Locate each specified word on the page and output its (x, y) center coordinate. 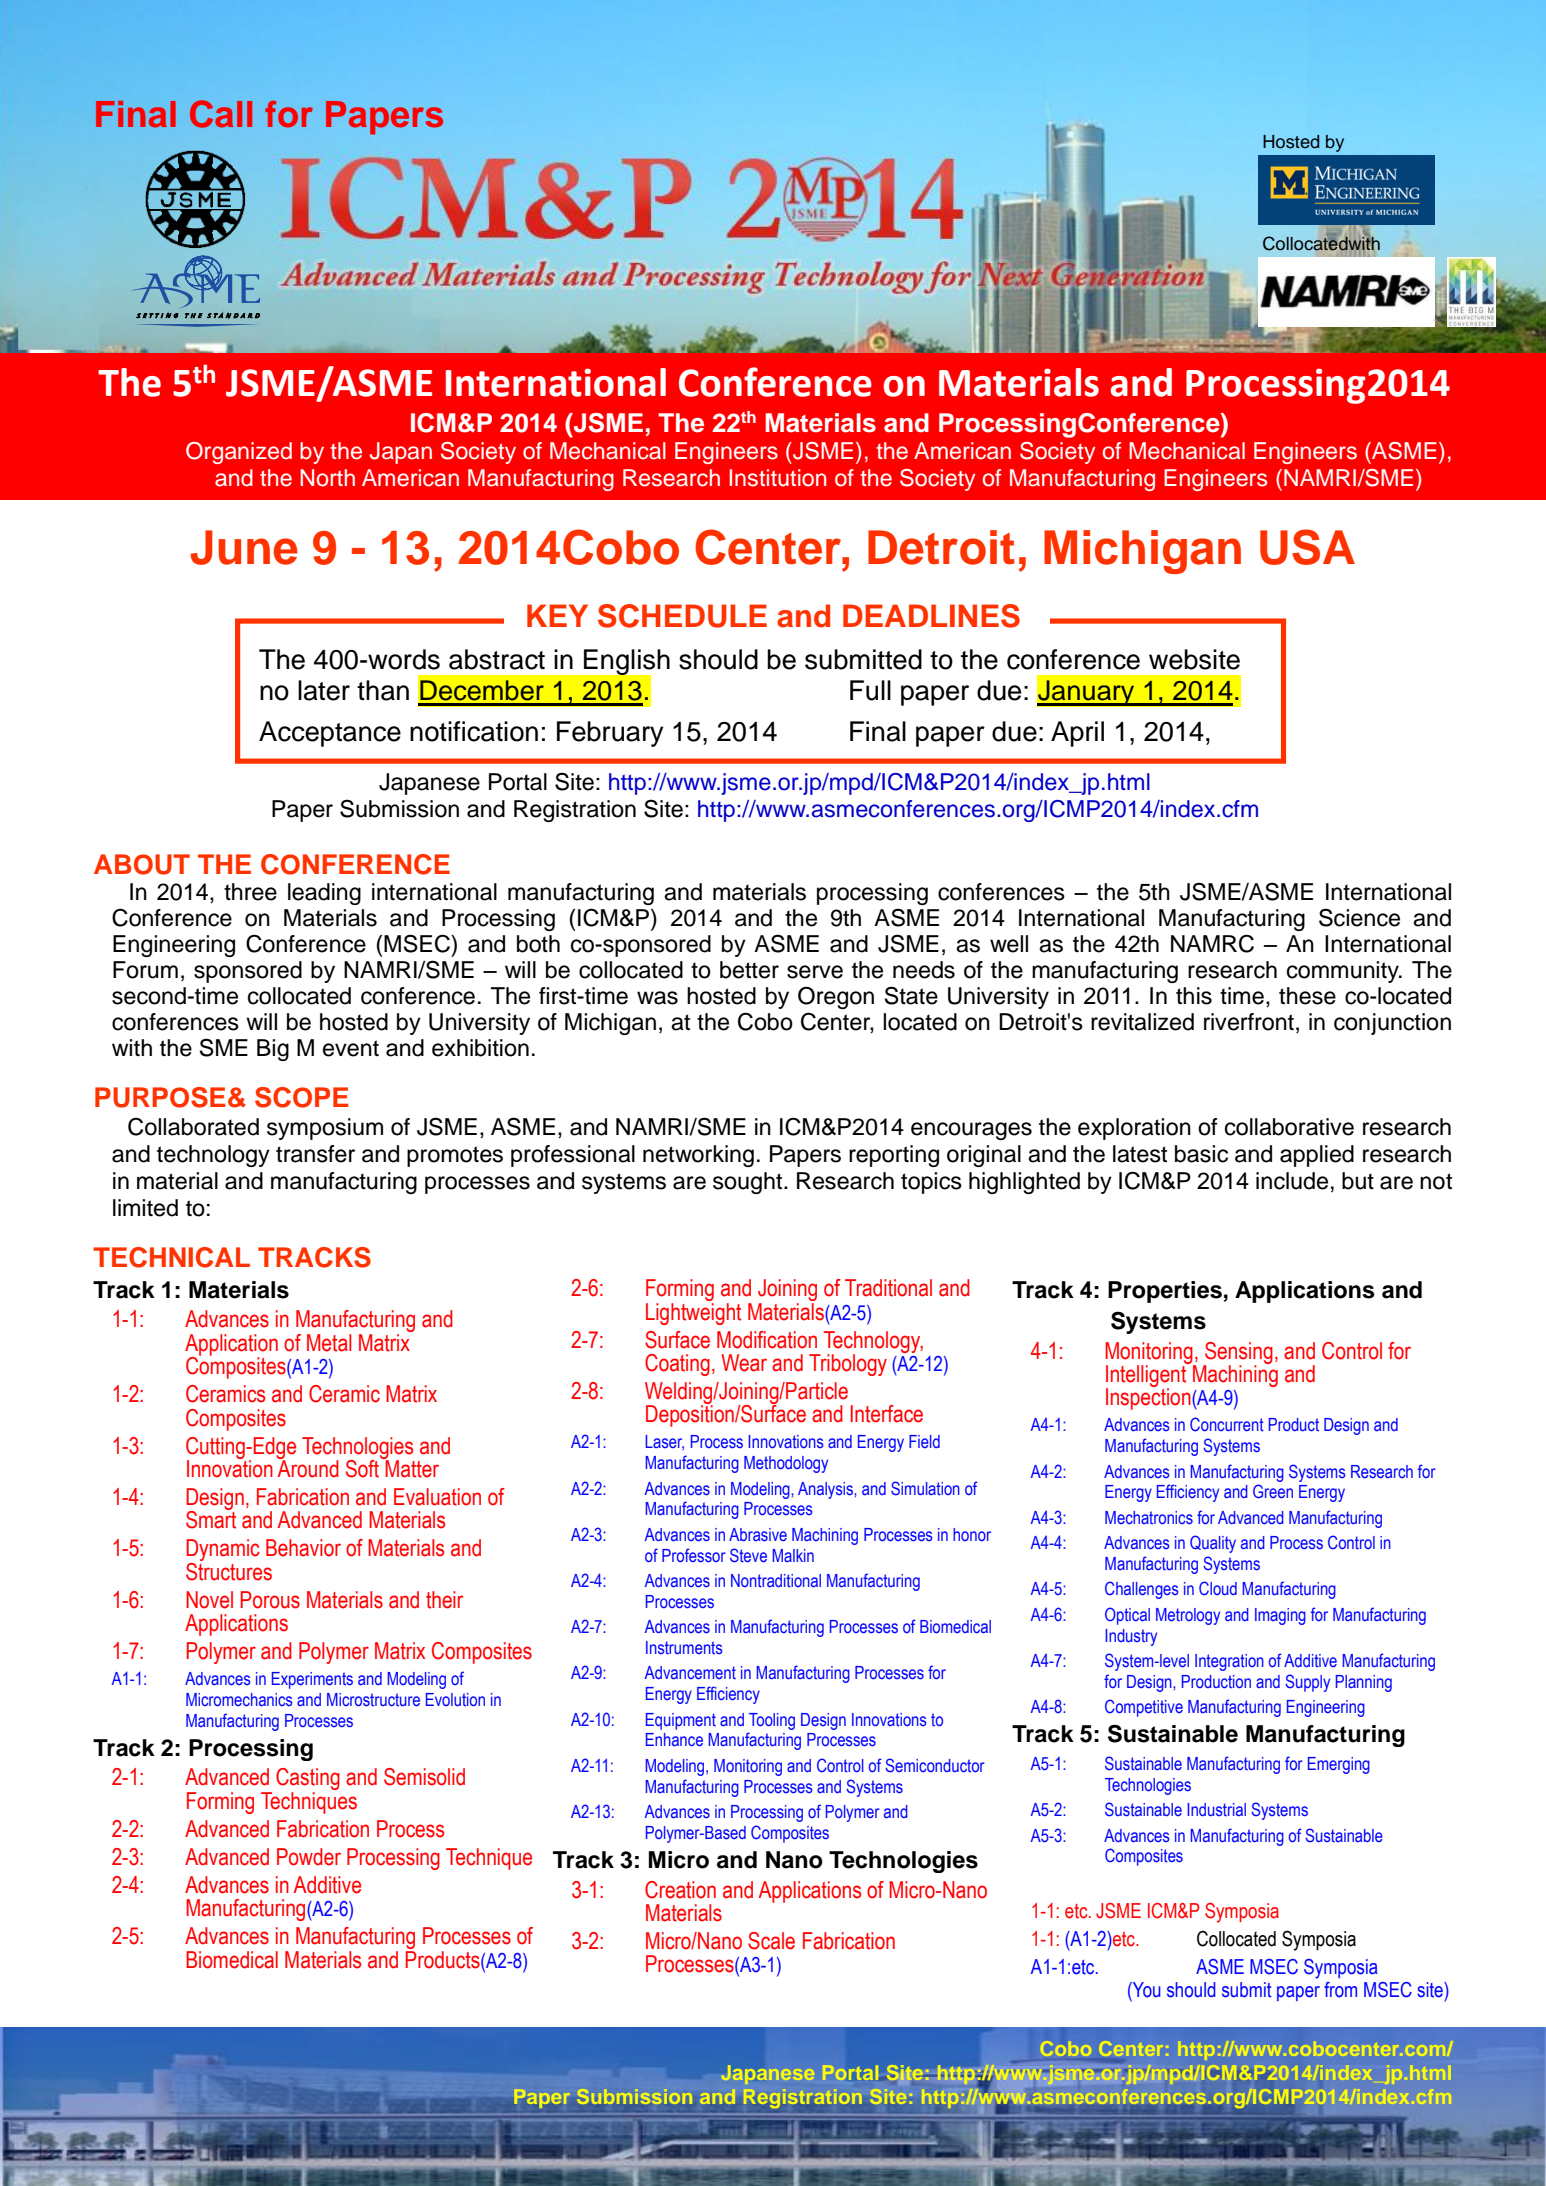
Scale (771, 1941)
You (1146, 1990)
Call (221, 114)
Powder (309, 1857)
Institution (777, 478)
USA (1307, 547)
